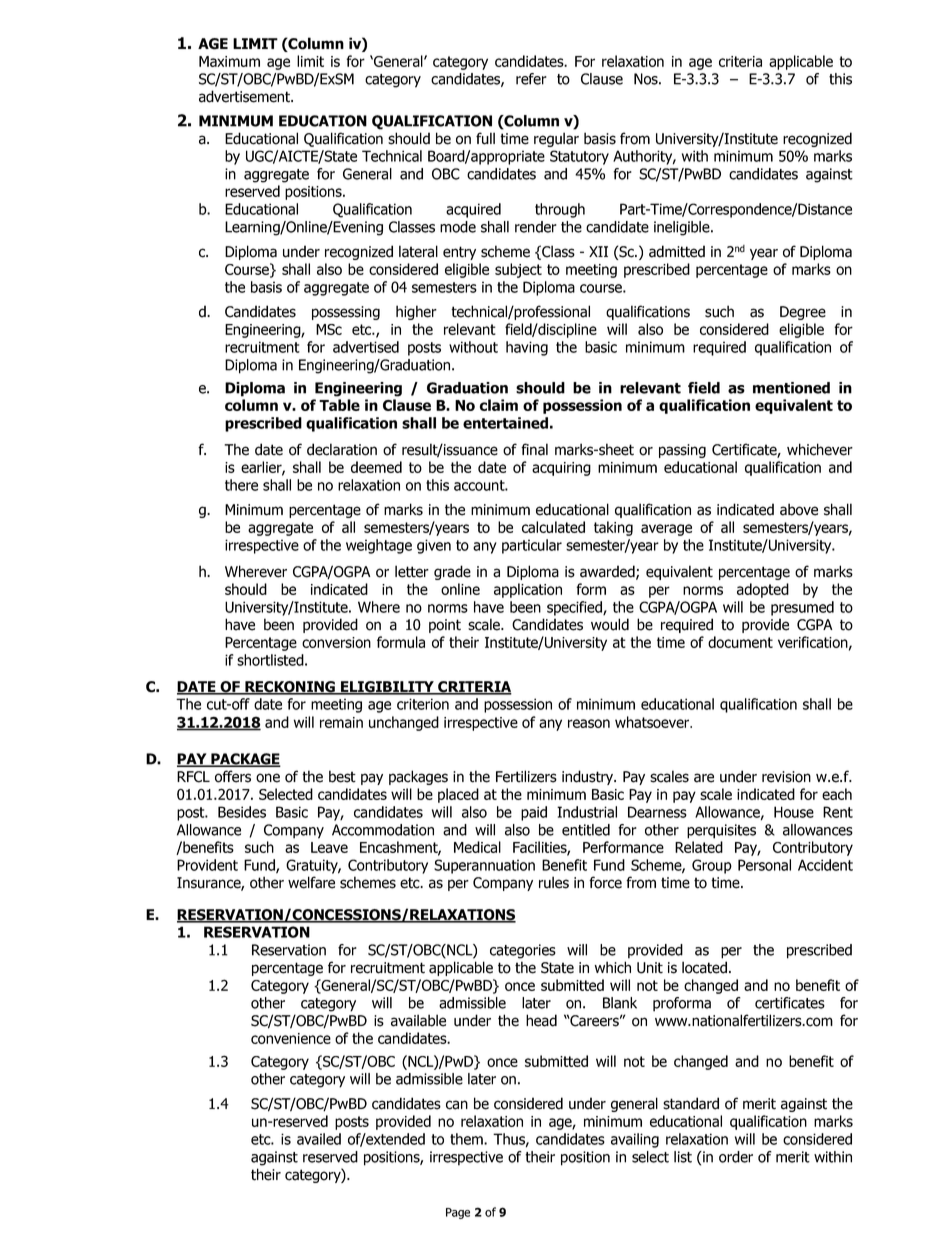  I want to click on advertisement, so click(245, 96).
